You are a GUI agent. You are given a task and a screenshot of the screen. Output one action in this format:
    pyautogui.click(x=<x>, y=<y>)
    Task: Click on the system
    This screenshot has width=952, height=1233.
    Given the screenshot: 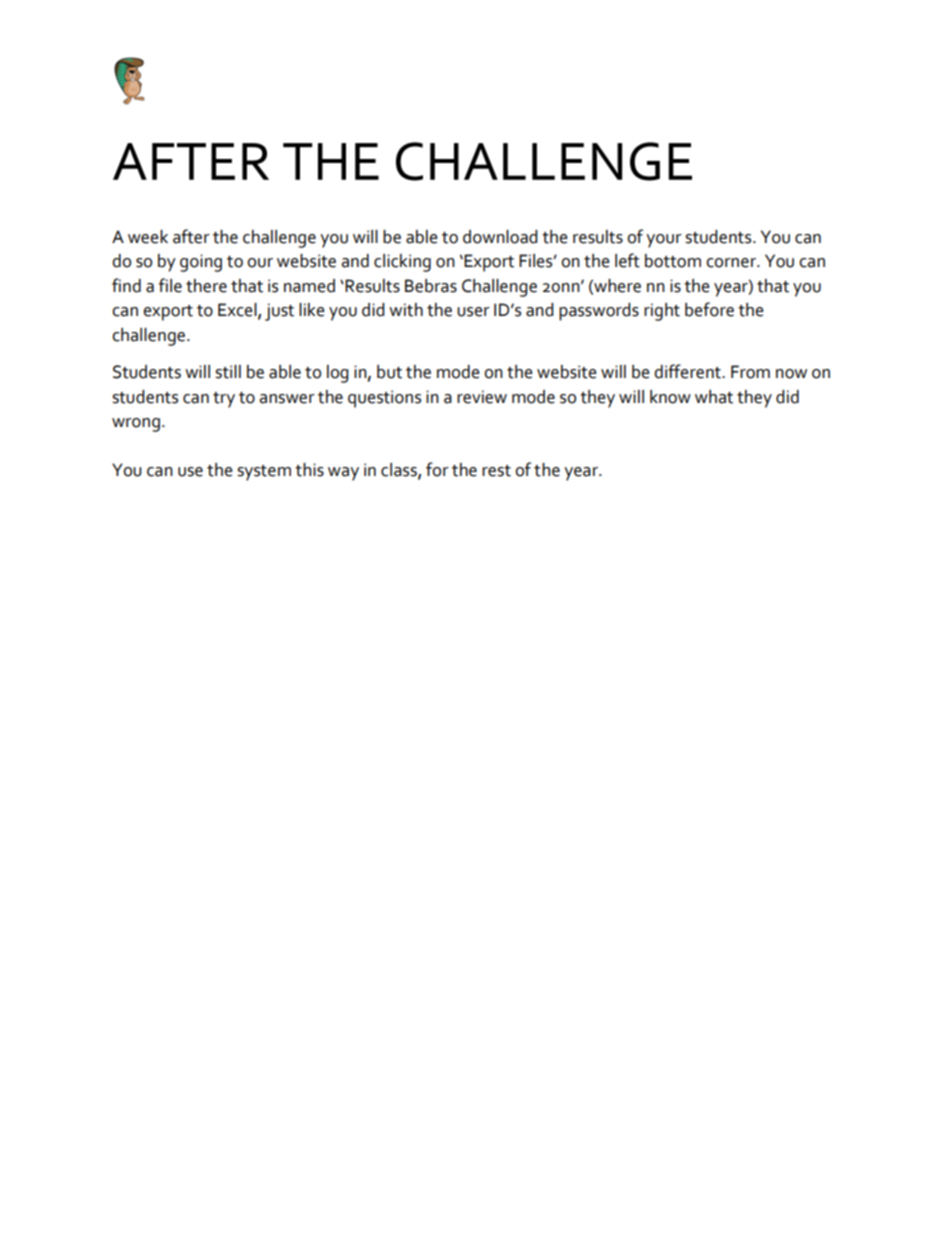 What is the action you would take?
    pyautogui.click(x=264, y=473)
